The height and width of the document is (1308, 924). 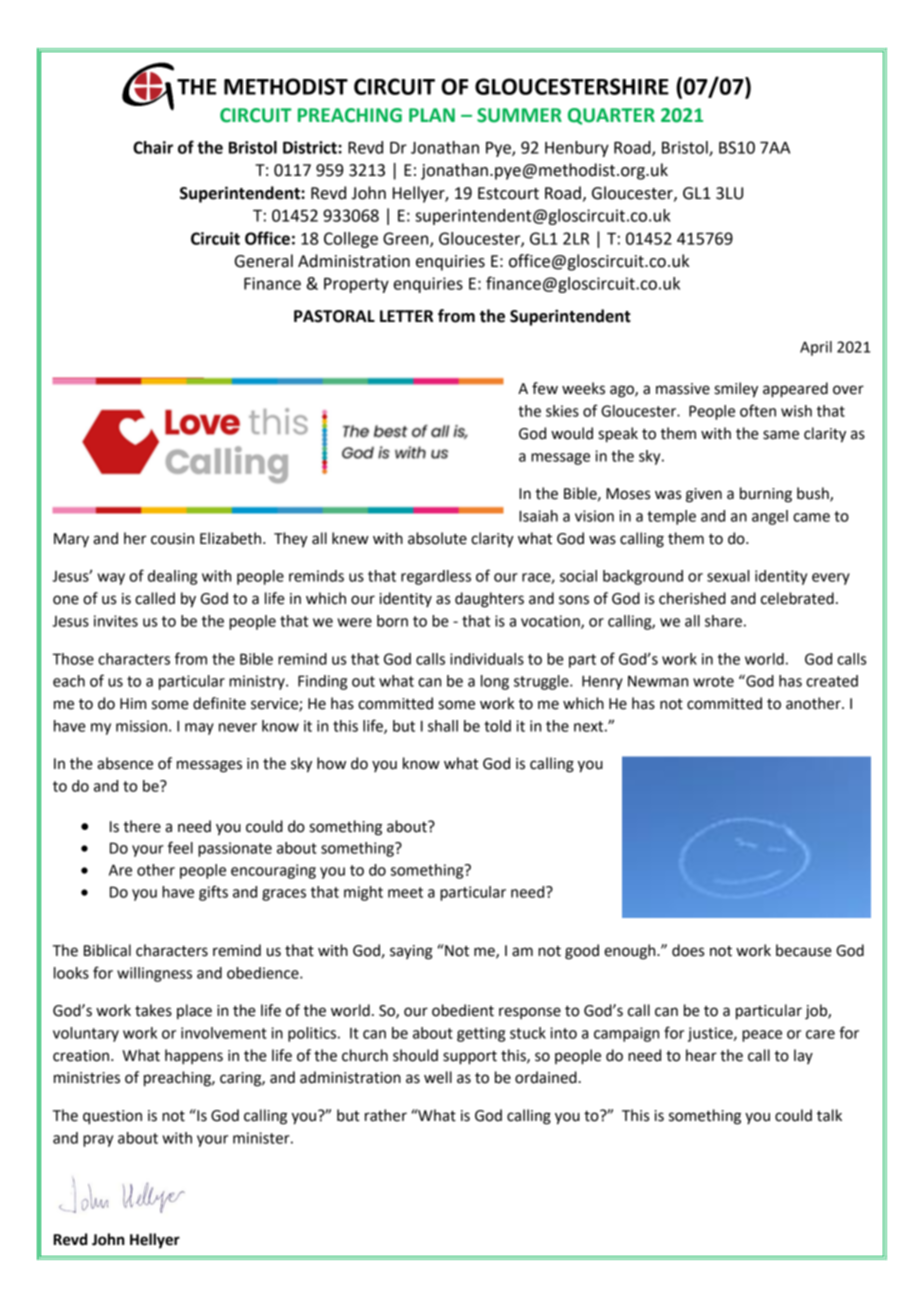 What do you see at coordinates (116, 621) in the document?
I see `invites` at bounding box center [116, 621].
